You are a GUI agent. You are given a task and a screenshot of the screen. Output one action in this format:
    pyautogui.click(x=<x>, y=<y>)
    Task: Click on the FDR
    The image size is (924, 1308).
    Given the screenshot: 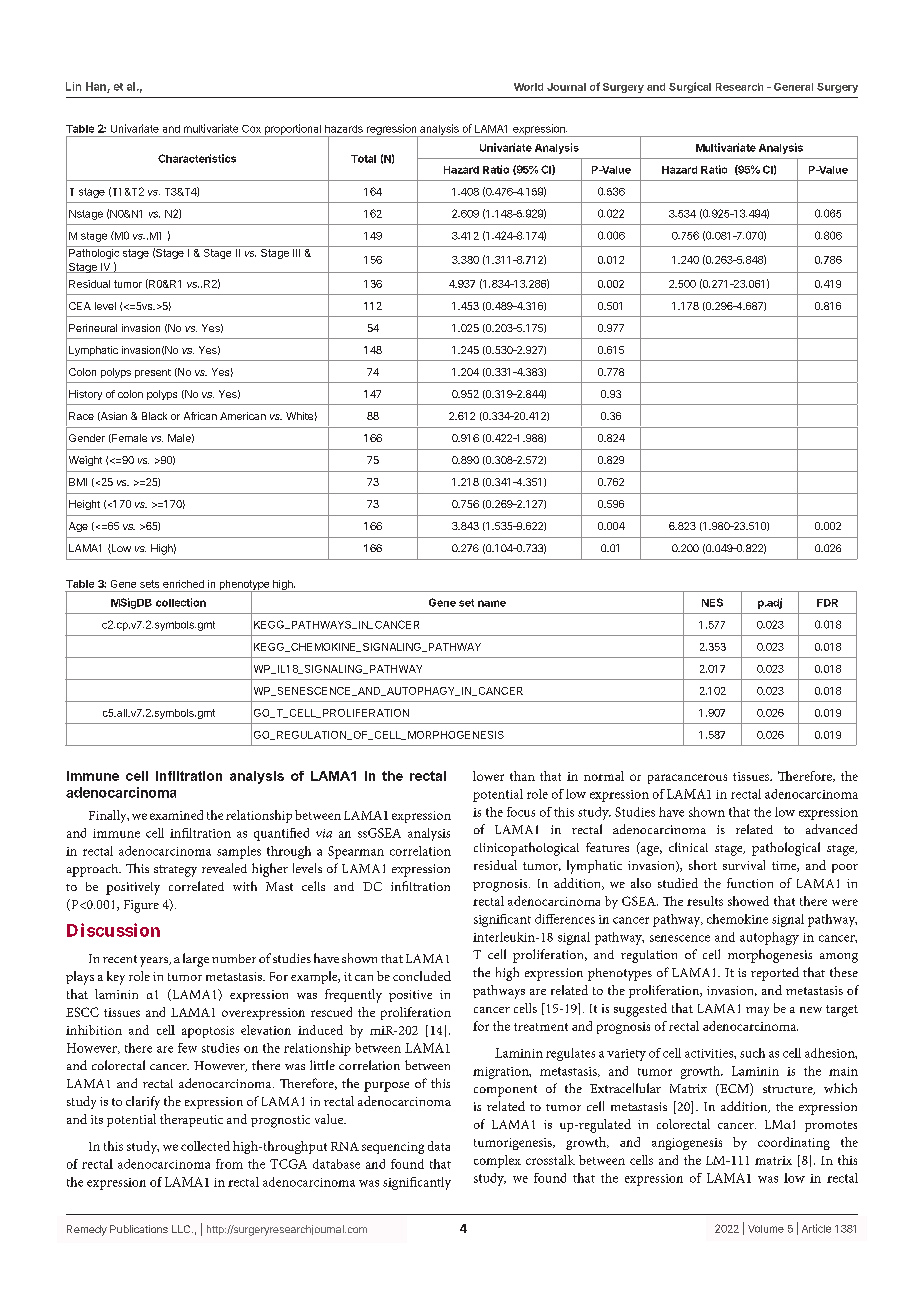 What is the action you would take?
    pyautogui.click(x=827, y=603)
